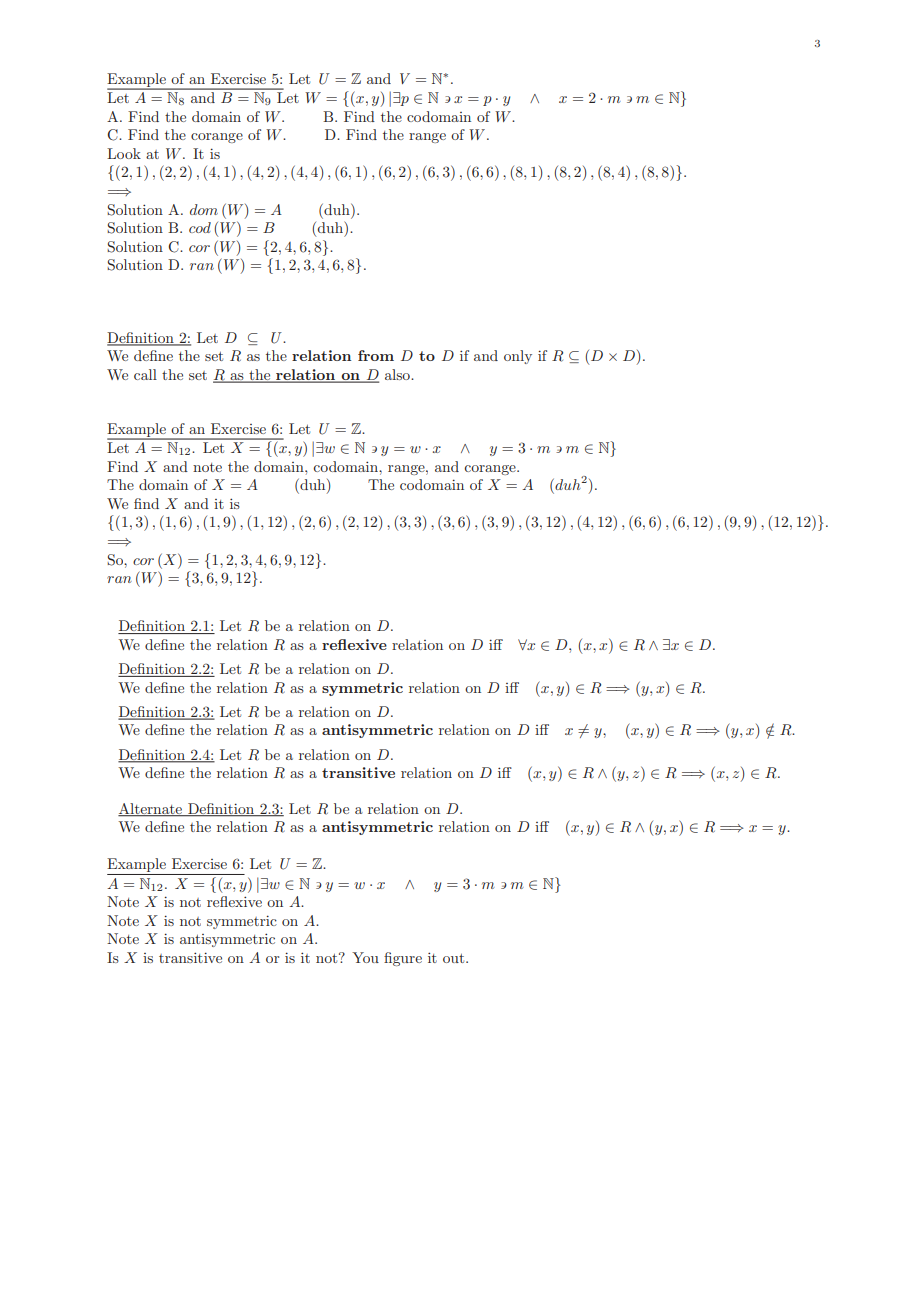 Image resolution: width=924 pixels, height=1308 pixels. I want to click on Look, so click(124, 153).
